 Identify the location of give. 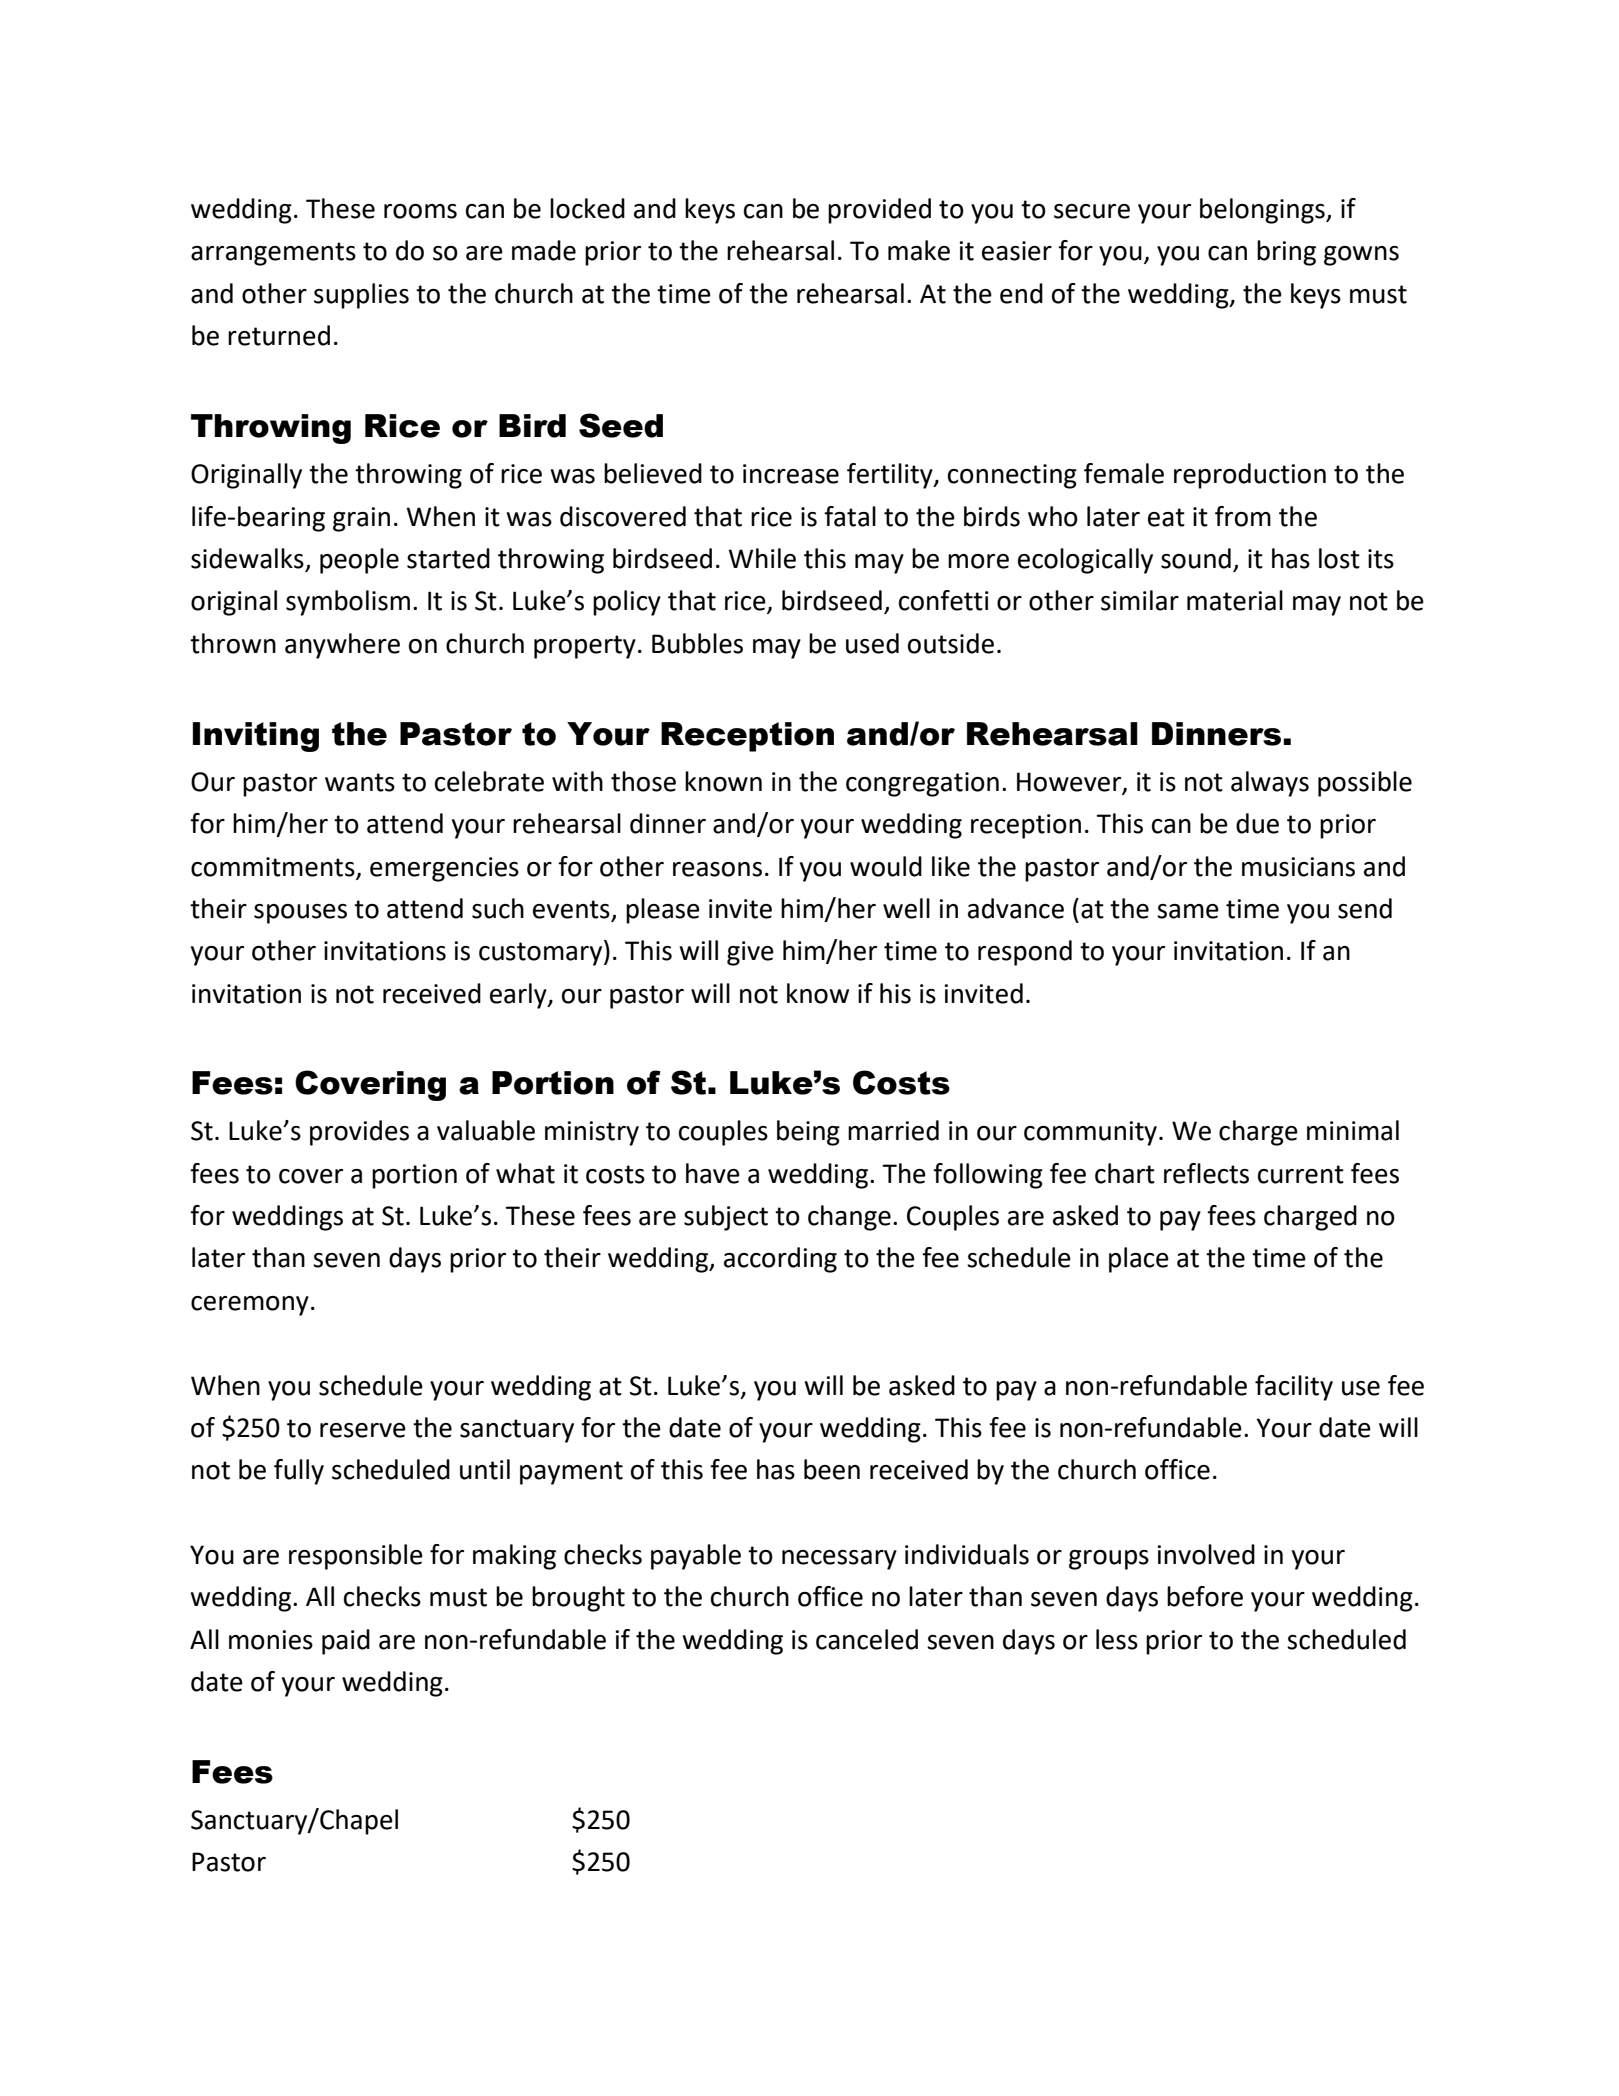
(750, 953).
